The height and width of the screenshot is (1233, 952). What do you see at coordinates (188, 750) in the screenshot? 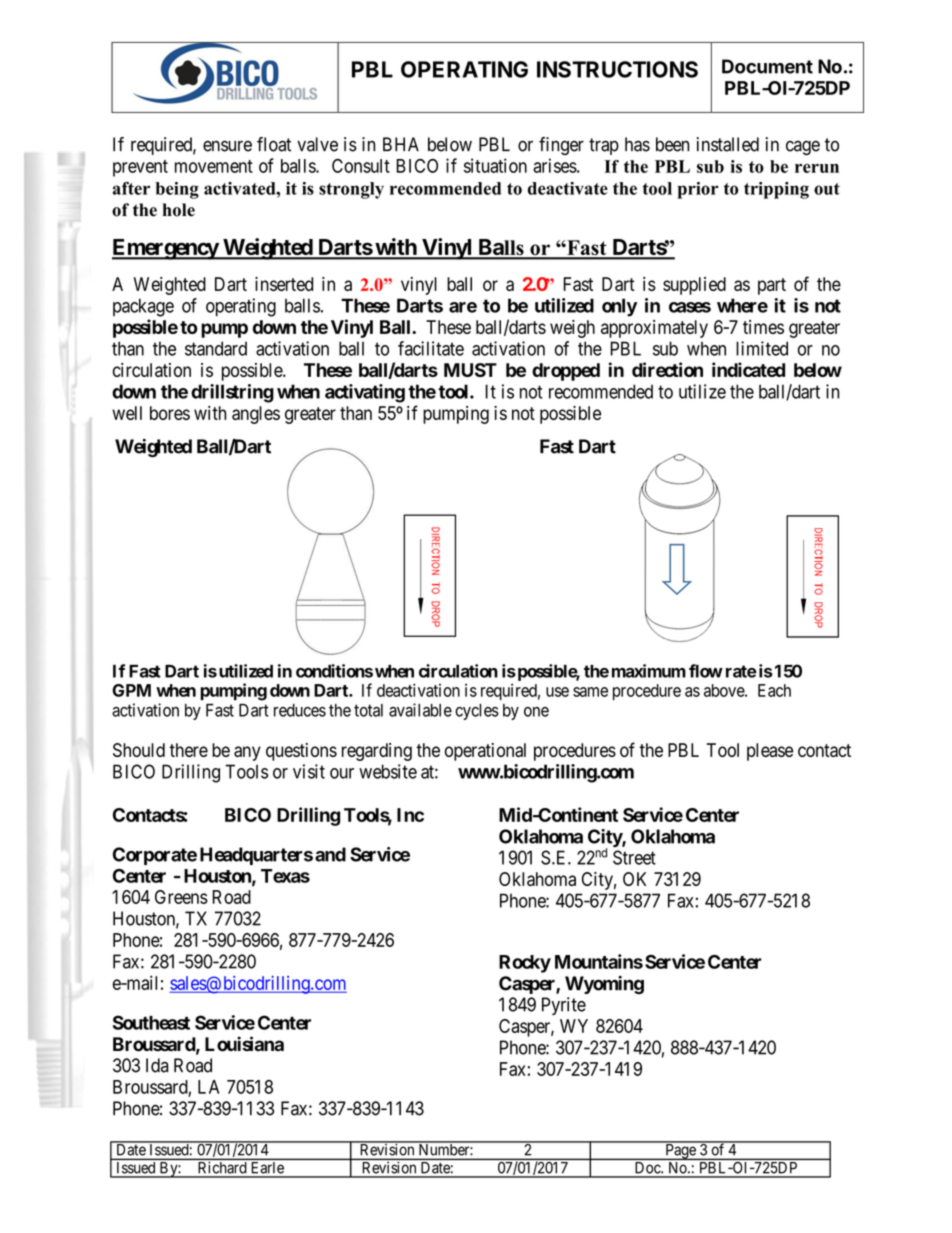
I see `there` at bounding box center [188, 750].
